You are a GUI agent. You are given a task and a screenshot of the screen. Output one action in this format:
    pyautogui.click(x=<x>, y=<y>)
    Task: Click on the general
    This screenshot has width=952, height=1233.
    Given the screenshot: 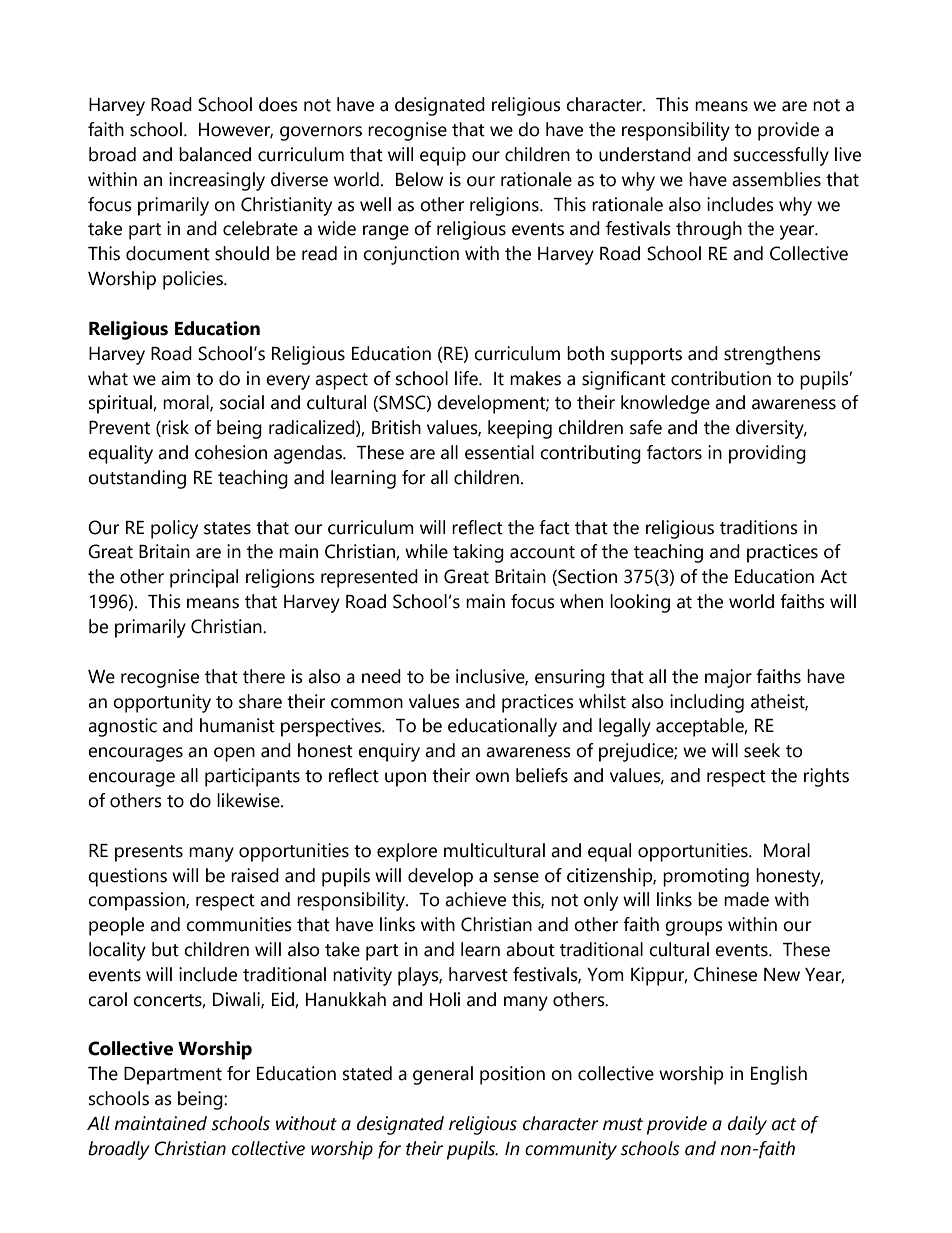 What is the action you would take?
    pyautogui.click(x=443, y=1075)
